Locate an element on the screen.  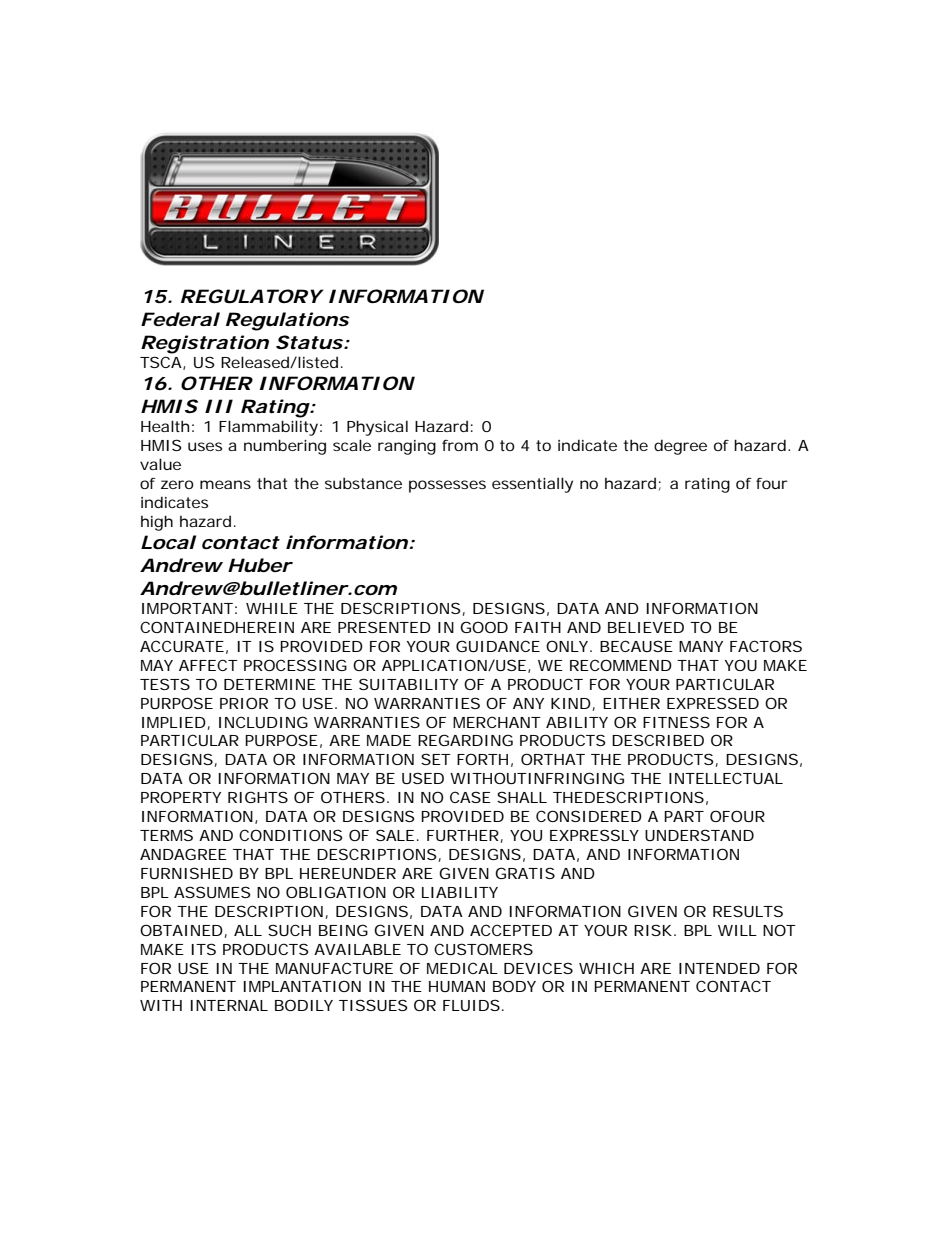
AFFECT is located at coordinates (208, 665).
